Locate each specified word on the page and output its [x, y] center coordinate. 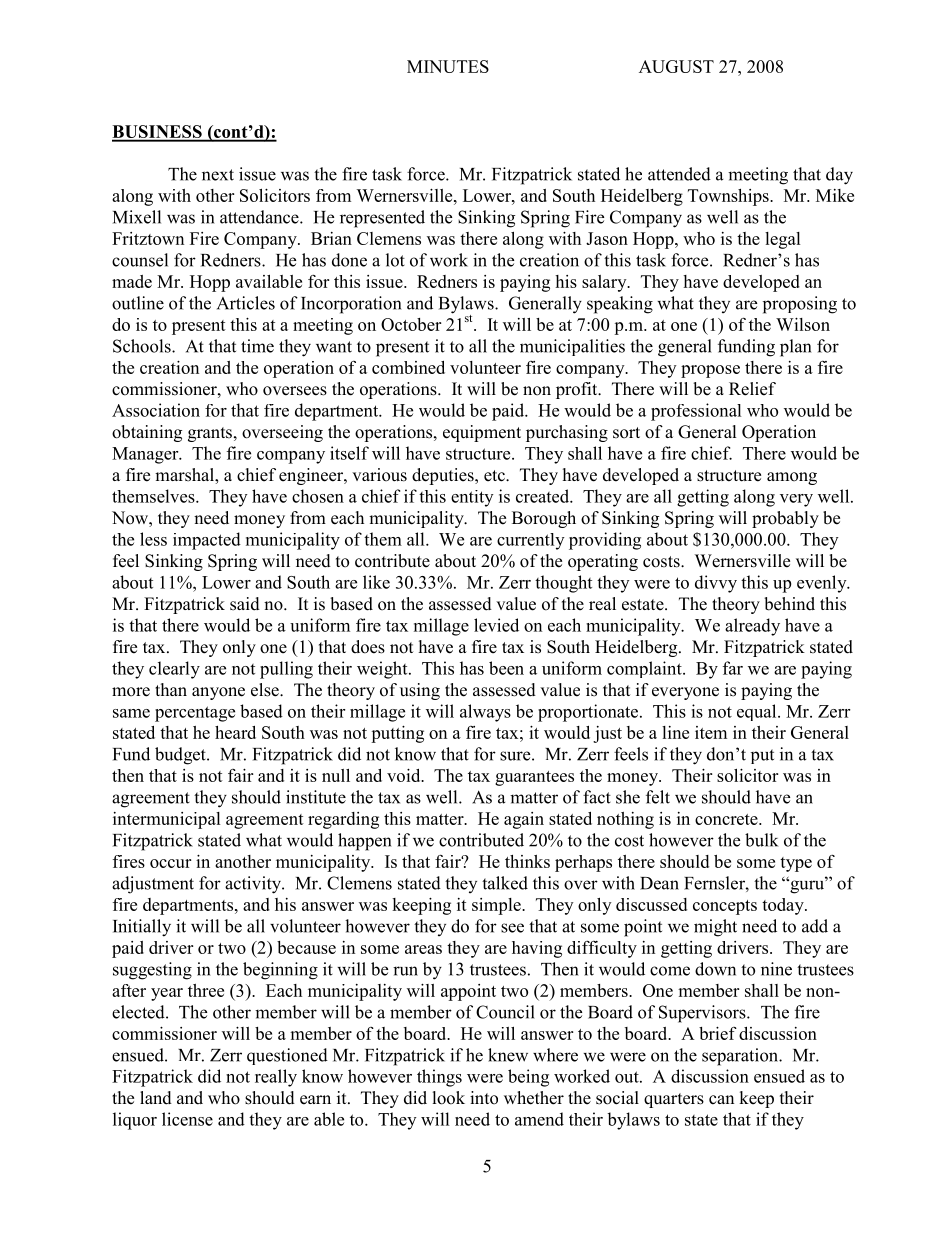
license [187, 1119]
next [218, 175]
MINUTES [448, 66]
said [245, 604]
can [721, 1100]
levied [496, 625]
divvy [716, 584]
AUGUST [676, 66]
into [484, 1098]
